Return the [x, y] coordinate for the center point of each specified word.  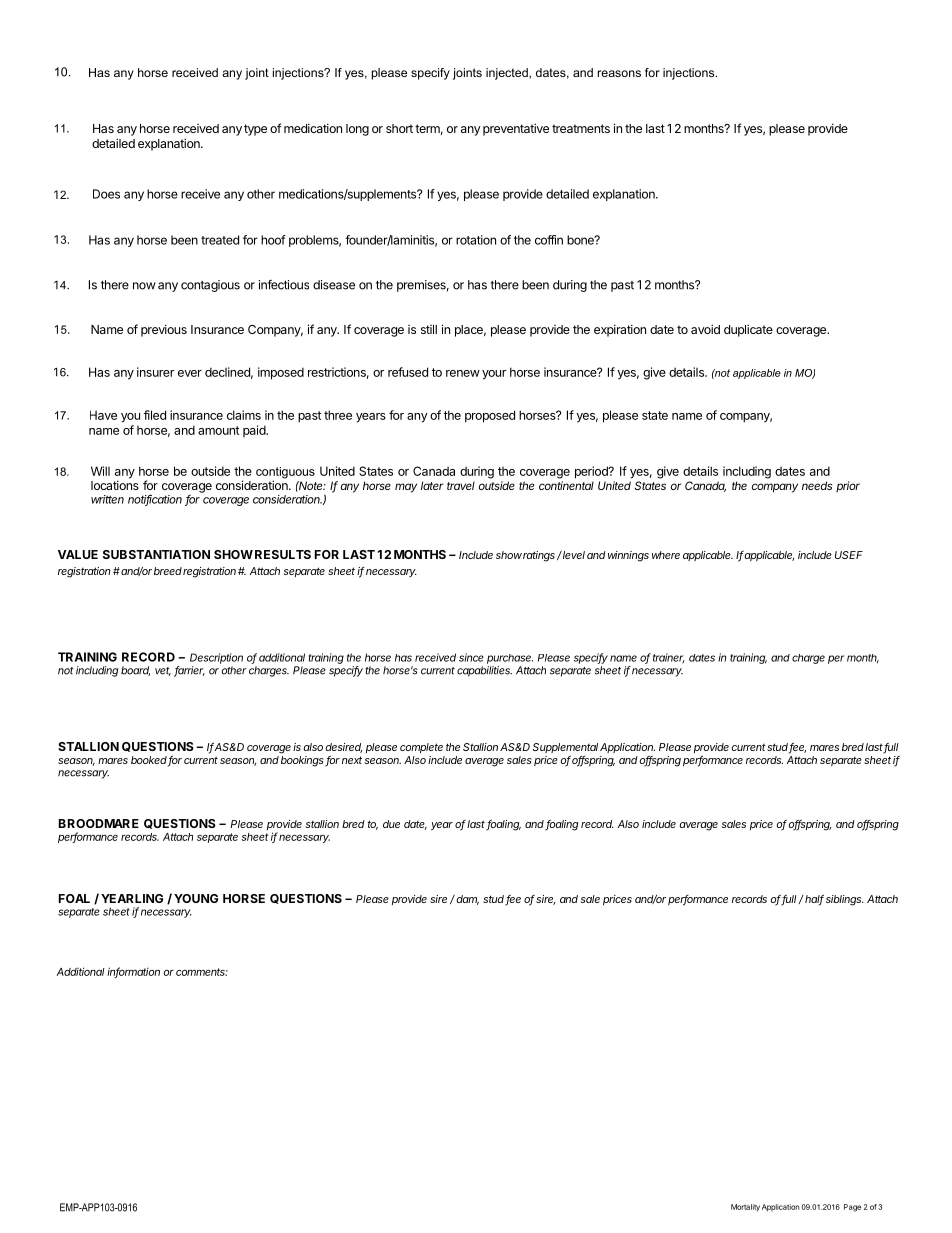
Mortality [745, 1207]
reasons [619, 73]
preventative [516, 129]
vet [163, 671]
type [255, 130]
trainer [668, 658]
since [471, 657]
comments [202, 972]
